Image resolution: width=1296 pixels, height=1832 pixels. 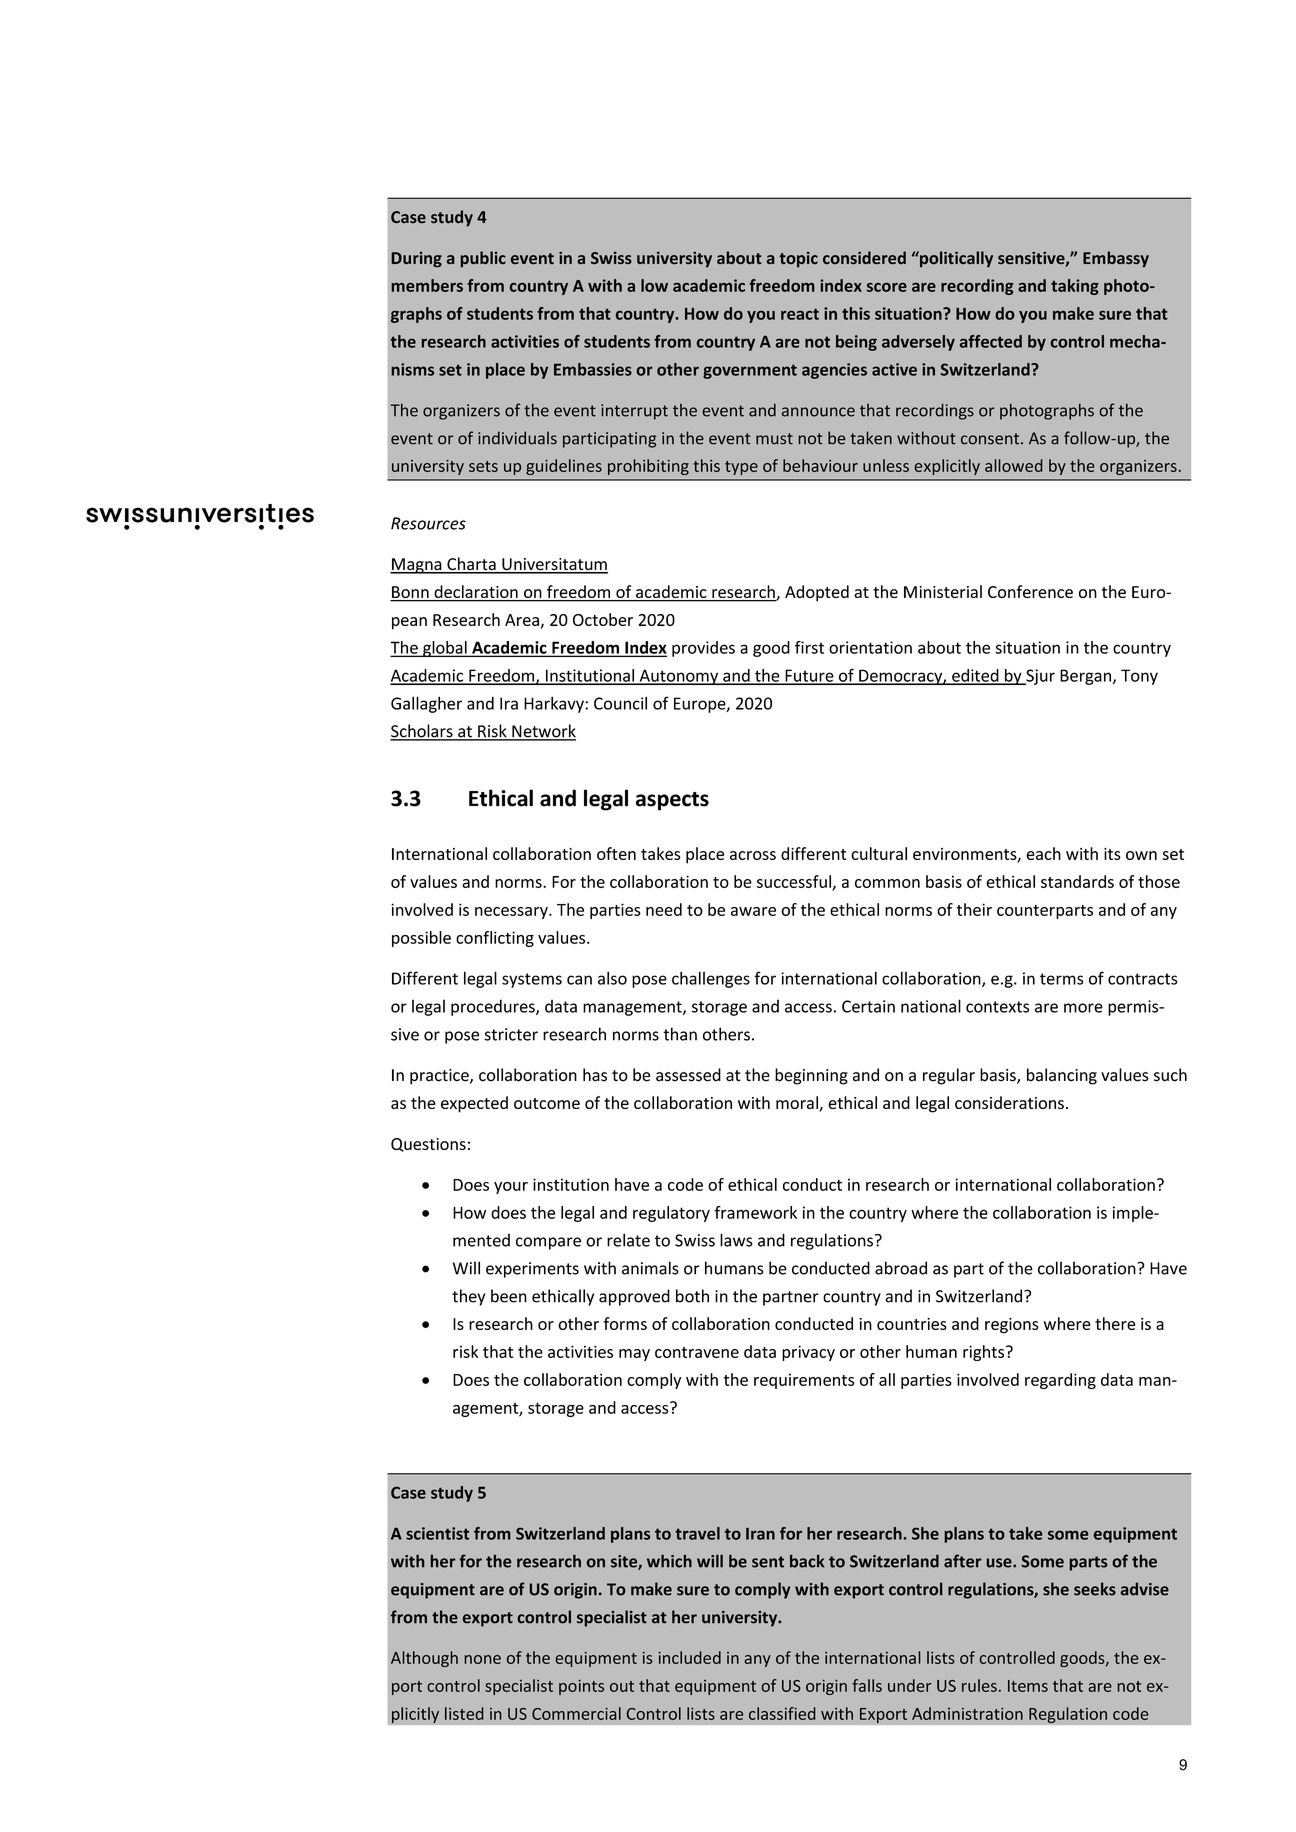 What do you see at coordinates (800, 314) in the screenshot?
I see `react` at bounding box center [800, 314].
